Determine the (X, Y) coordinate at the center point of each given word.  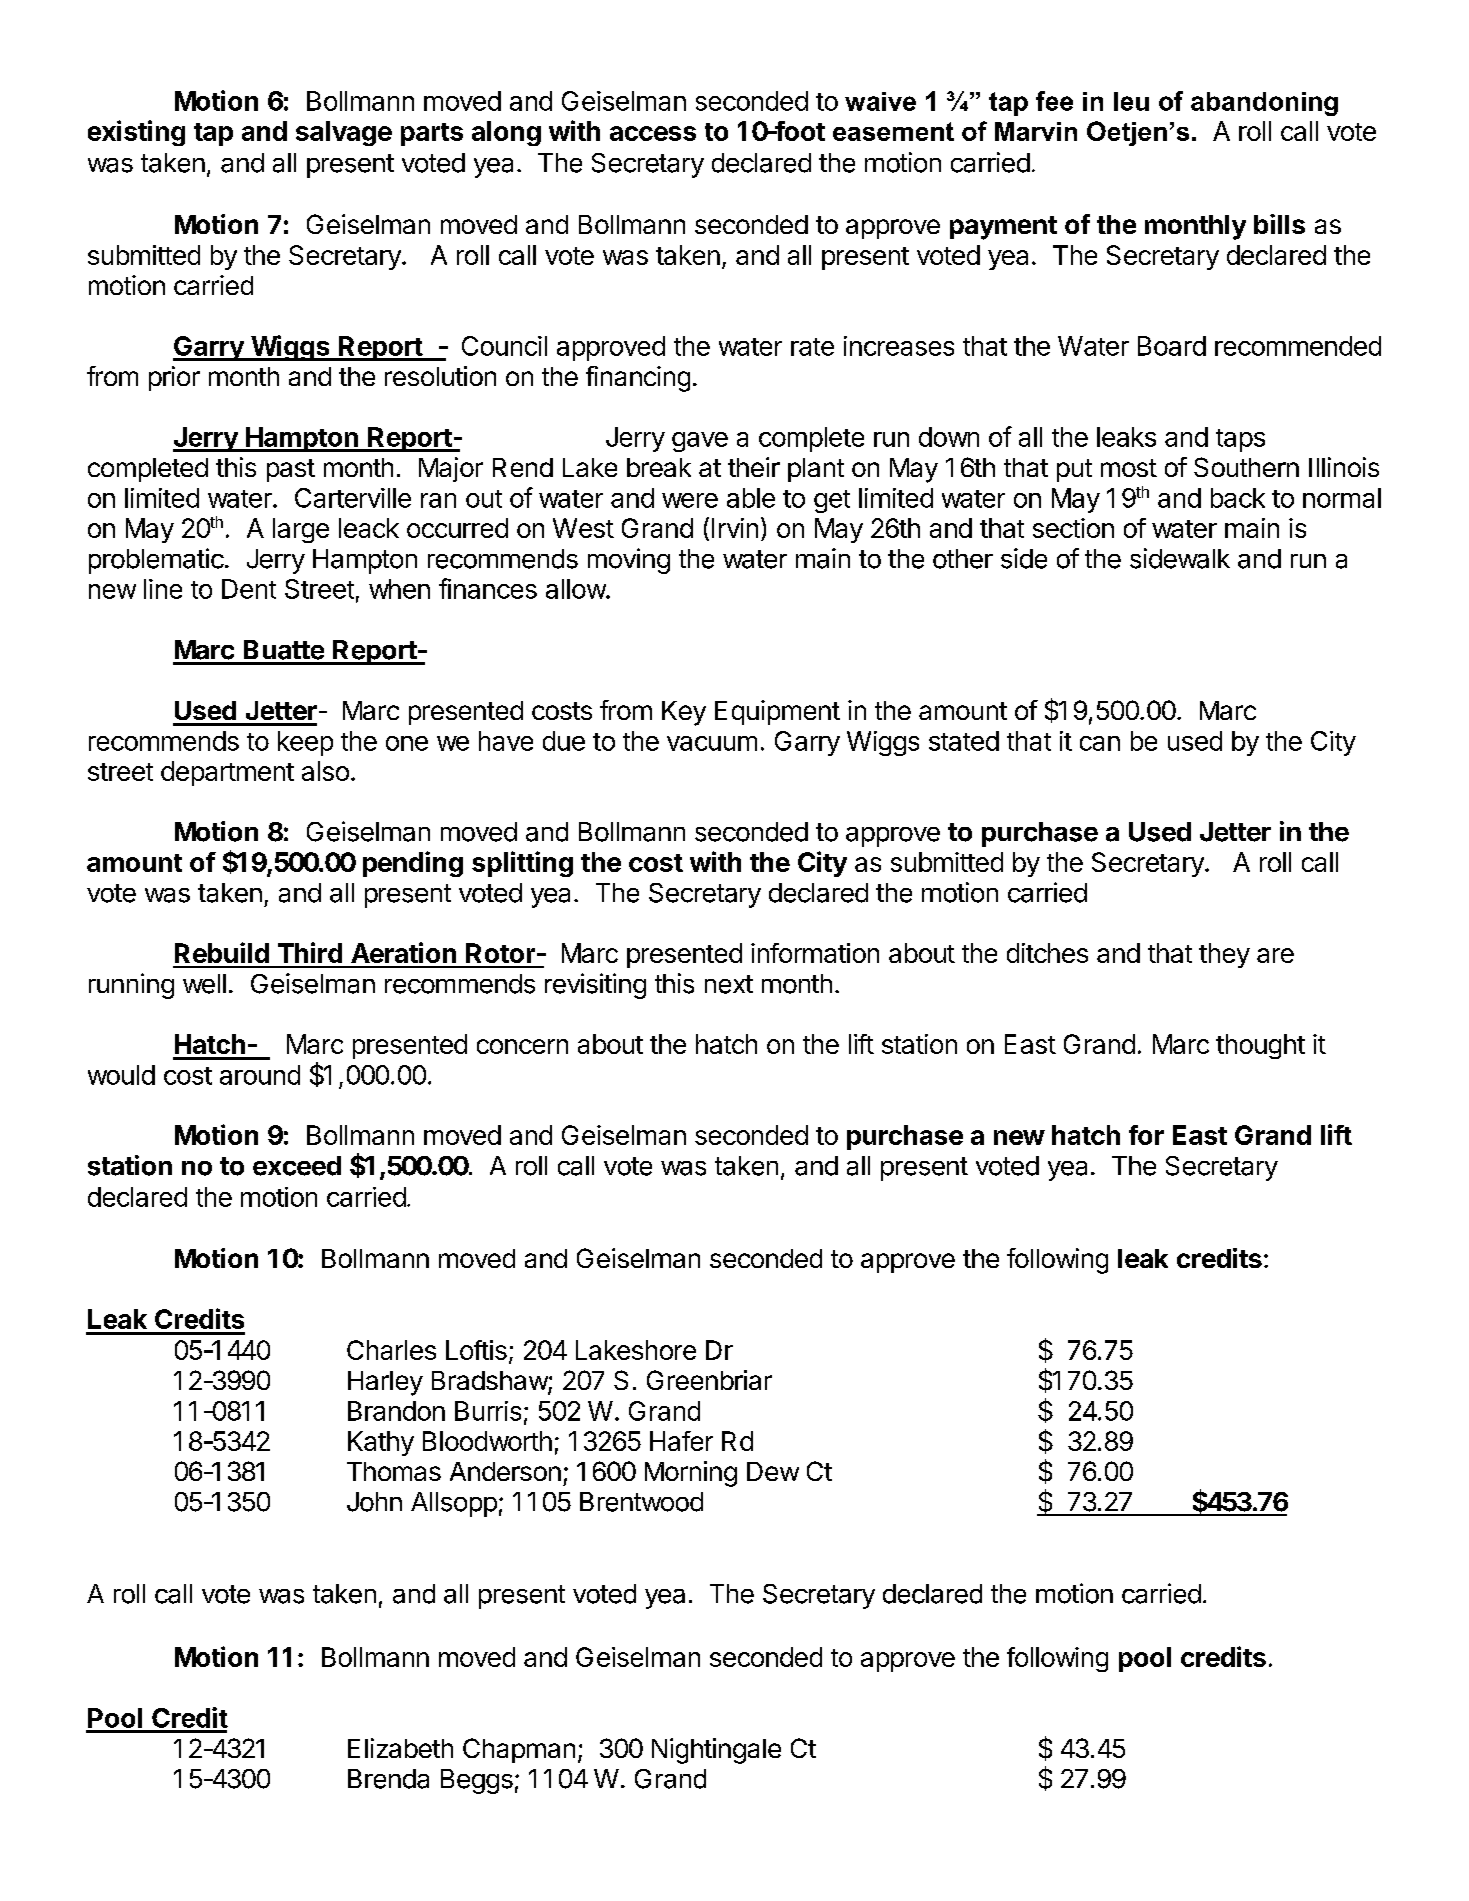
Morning (691, 1474)
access (653, 133)
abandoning (1264, 104)
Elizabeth (400, 1748)
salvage (344, 133)
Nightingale (716, 1751)
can (1100, 743)
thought (1260, 1046)
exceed (297, 1166)
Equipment (777, 712)
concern (522, 1046)
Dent (249, 589)
